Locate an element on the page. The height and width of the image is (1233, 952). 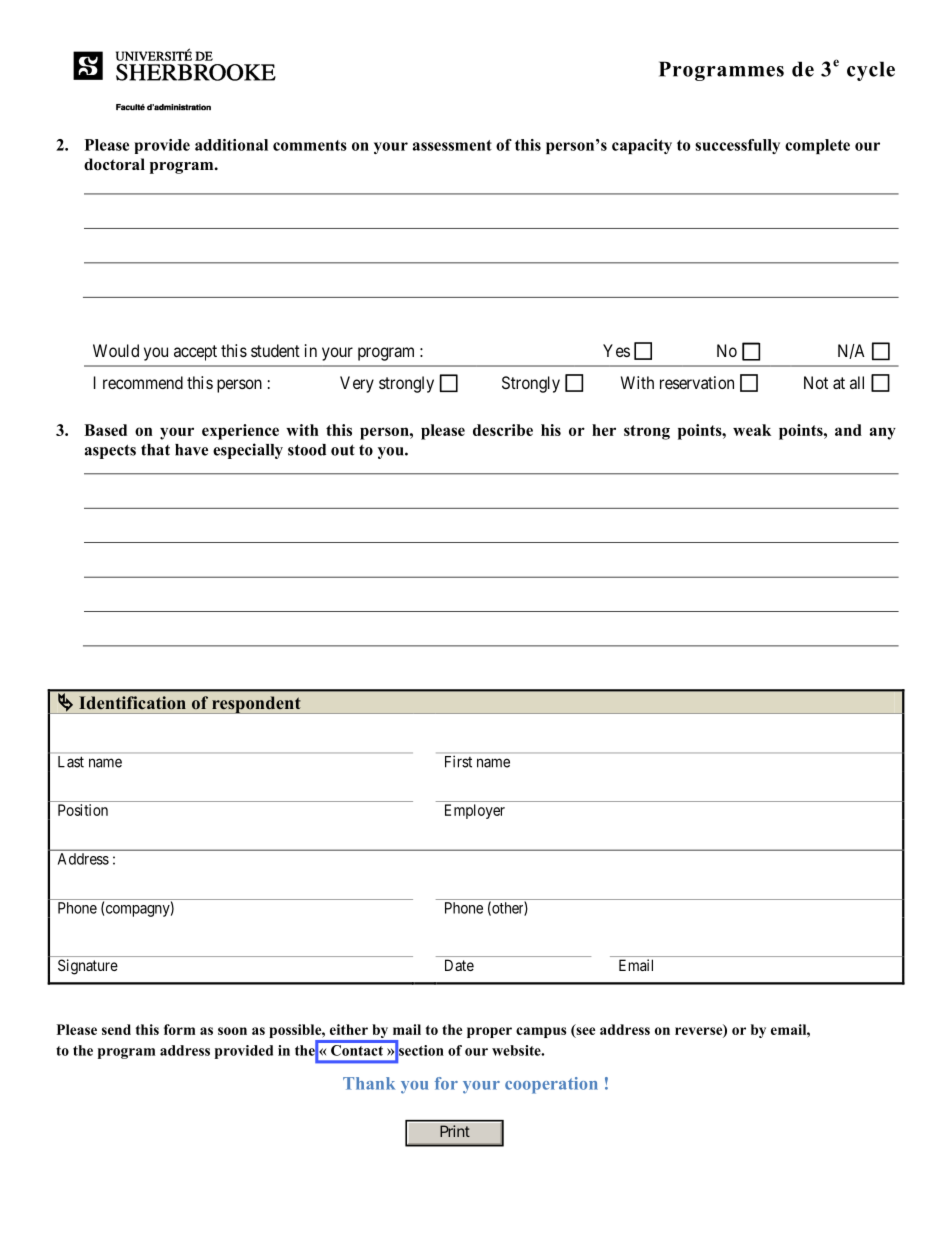
form is located at coordinates (179, 1029).
